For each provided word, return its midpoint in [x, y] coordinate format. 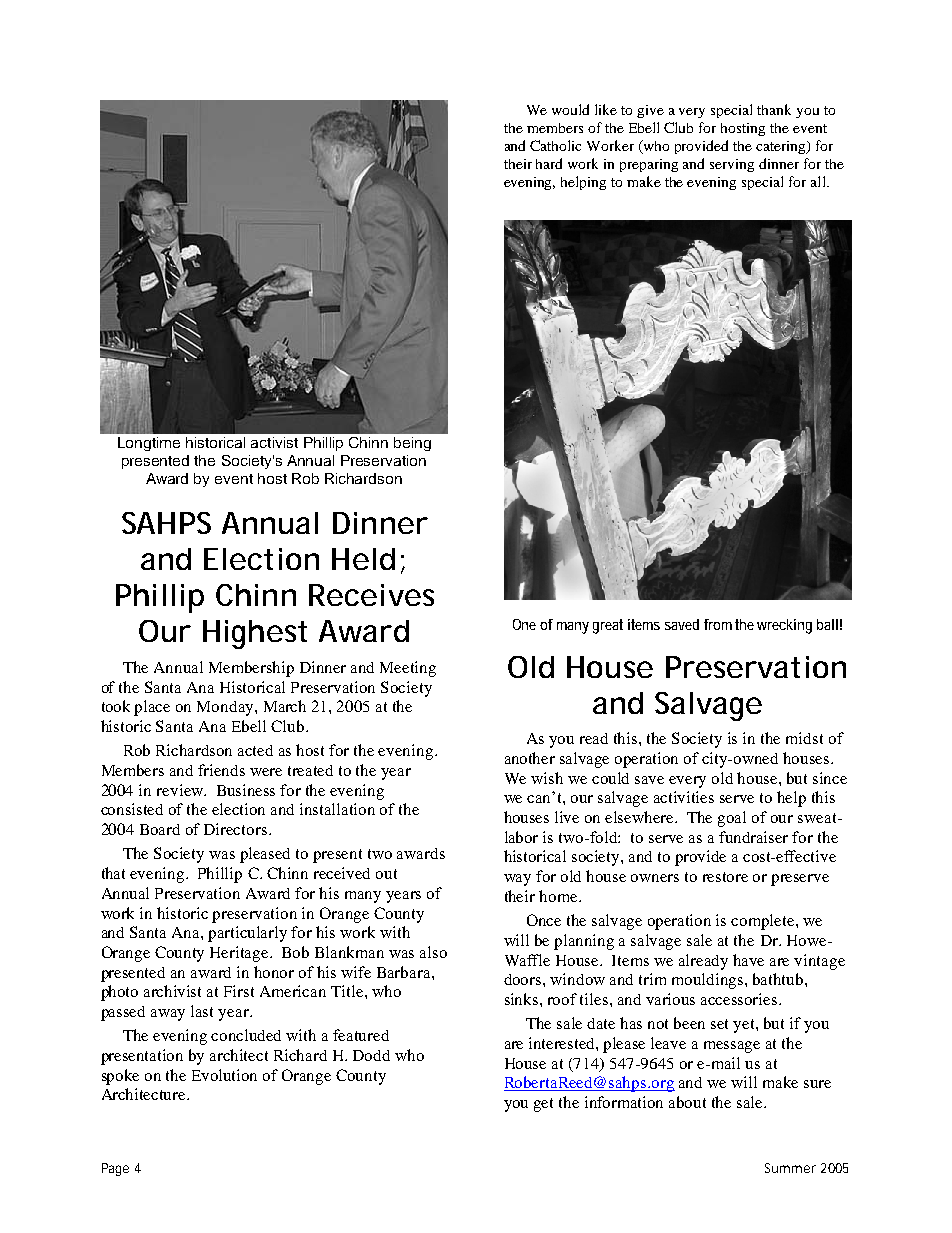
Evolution [224, 1075]
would [570, 109]
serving [732, 165]
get [543, 1105]
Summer [790, 1168]
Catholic [555, 145]
